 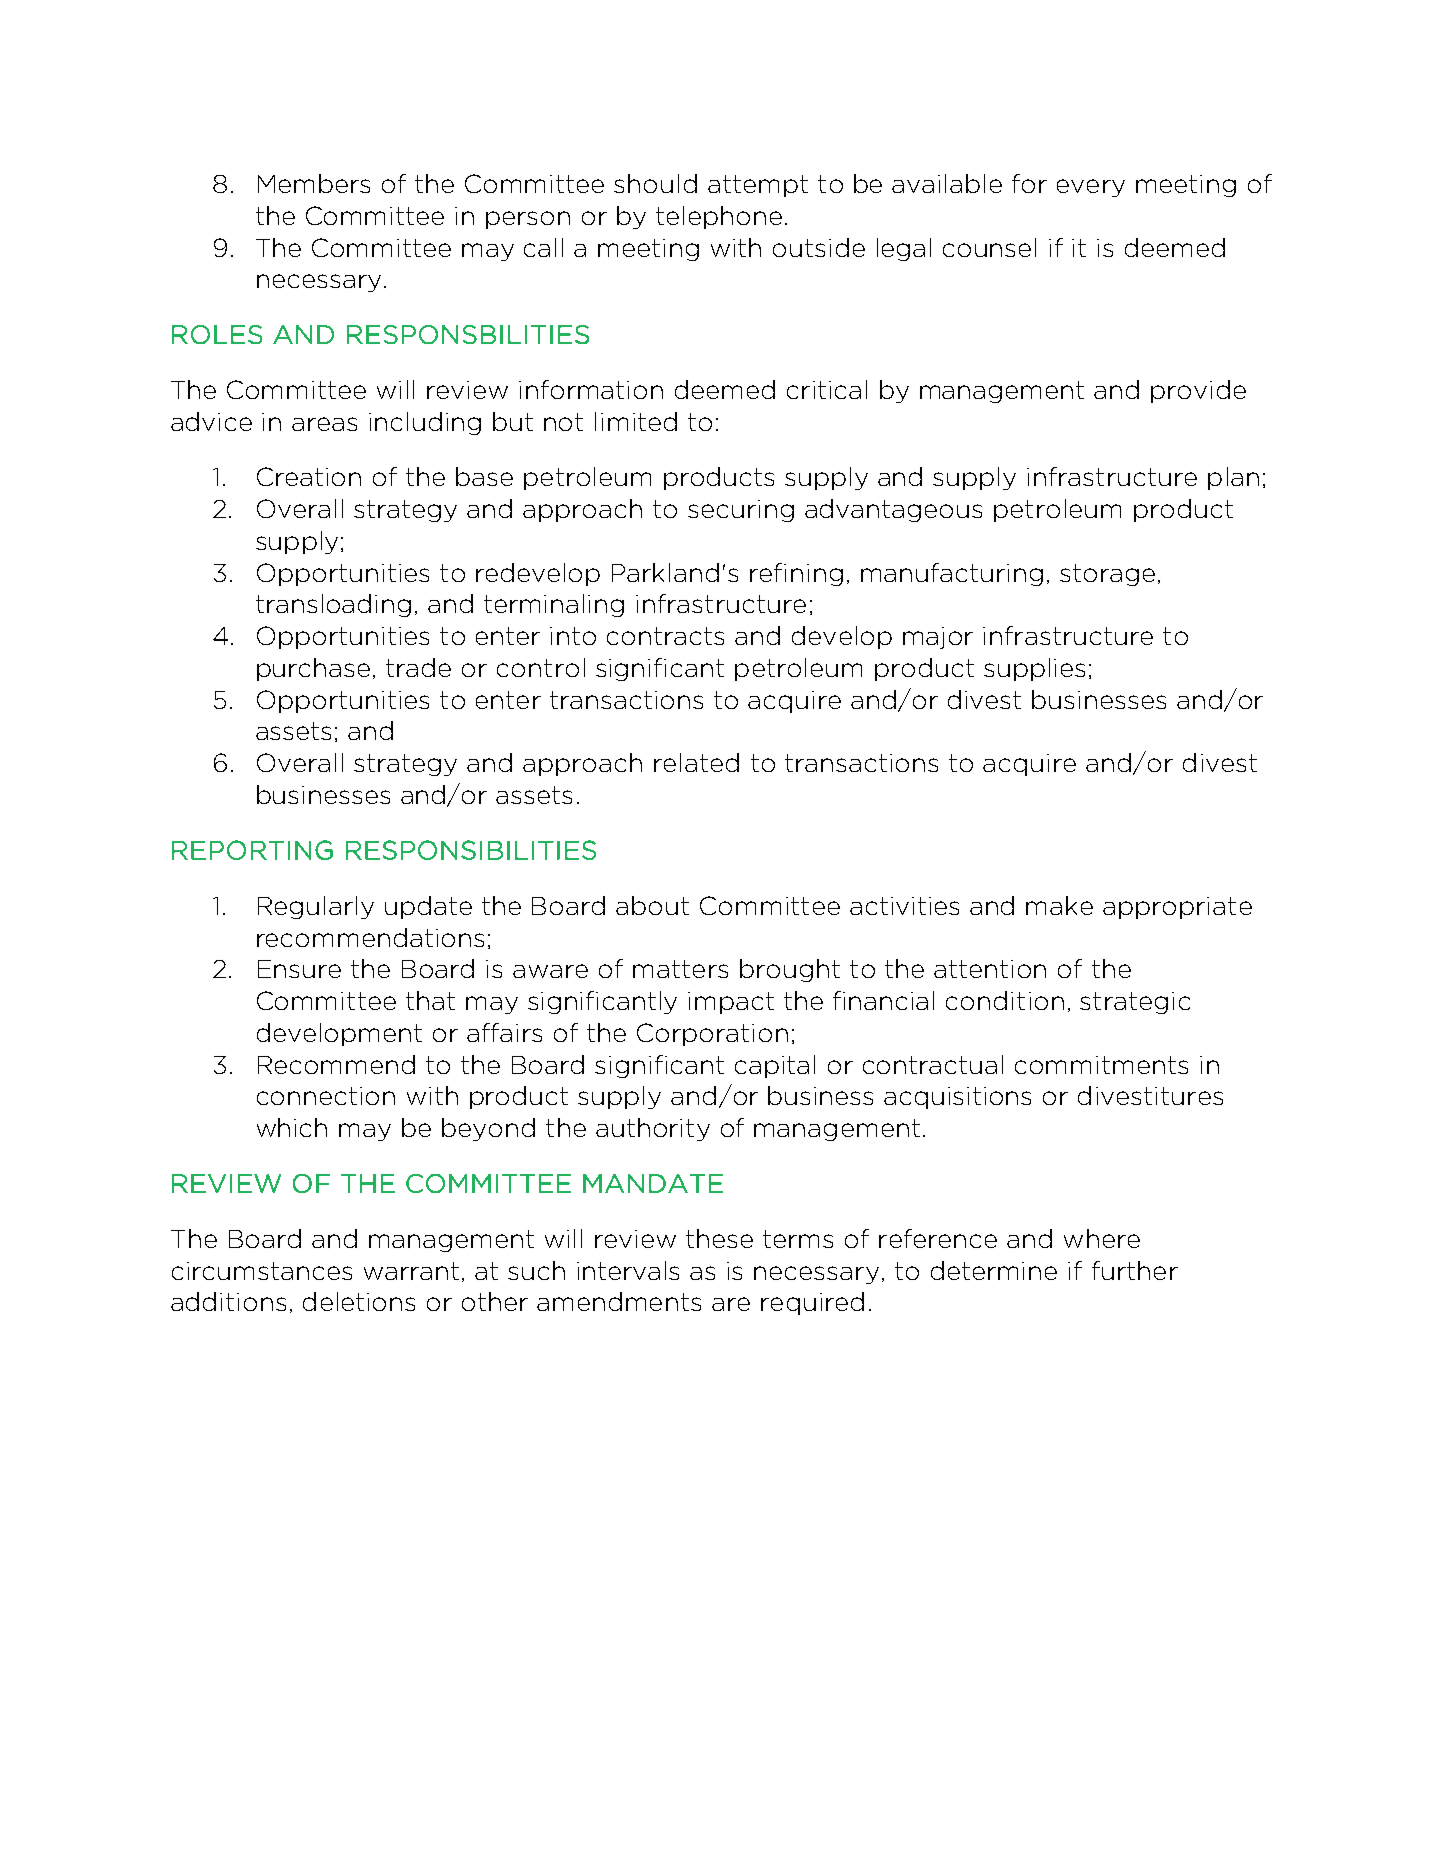 I want to click on every, so click(x=1091, y=188).
